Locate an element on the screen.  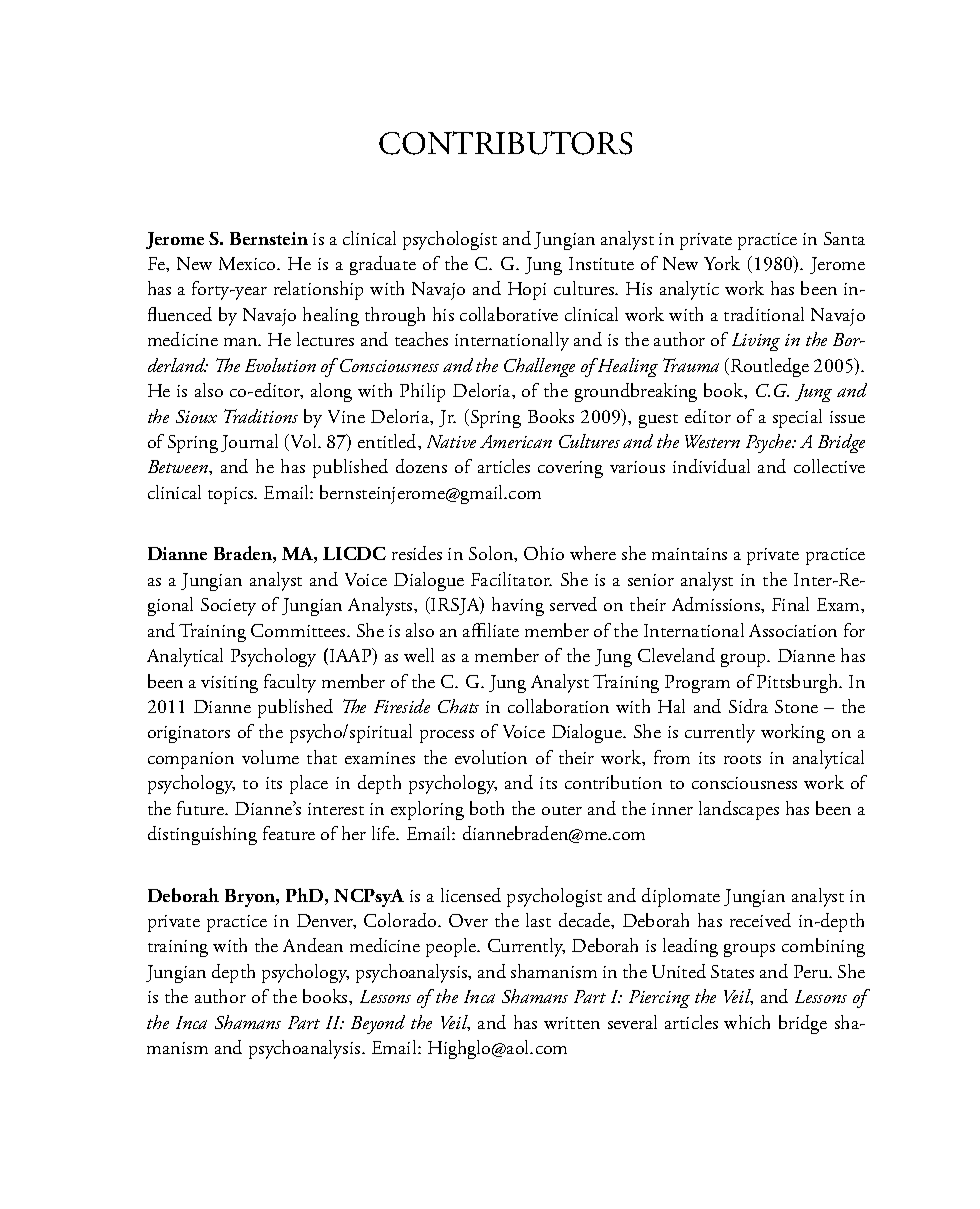
which is located at coordinates (747, 1022).
